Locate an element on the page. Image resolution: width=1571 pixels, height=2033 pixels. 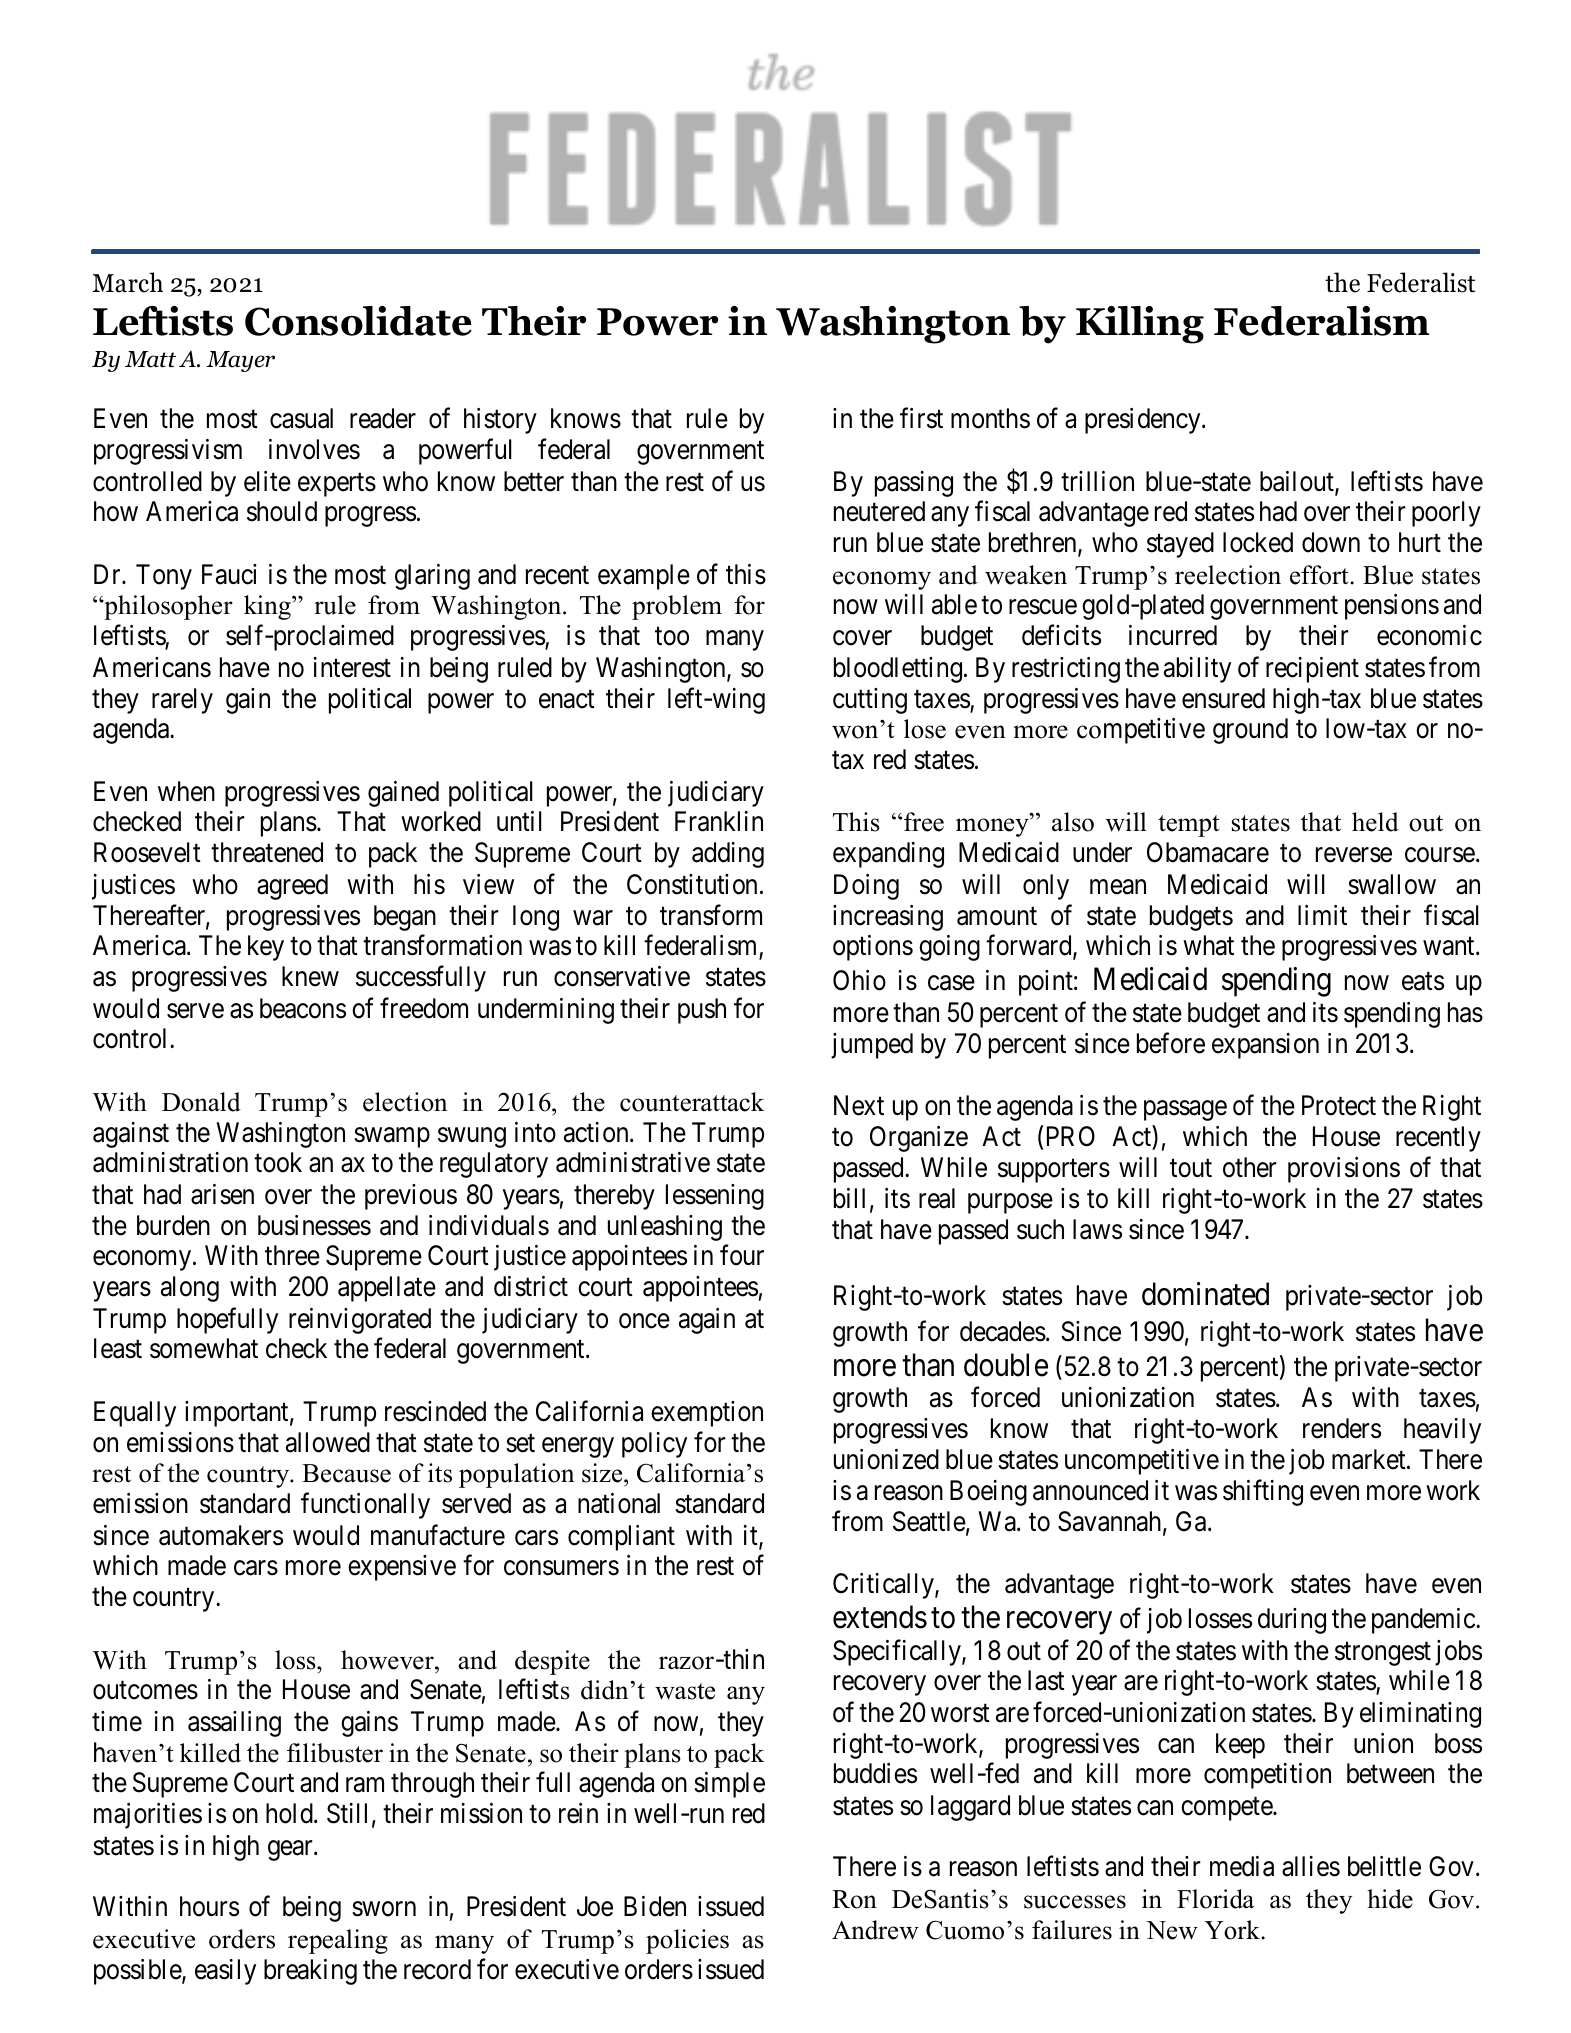
Andrew is located at coordinates (875, 1930).
